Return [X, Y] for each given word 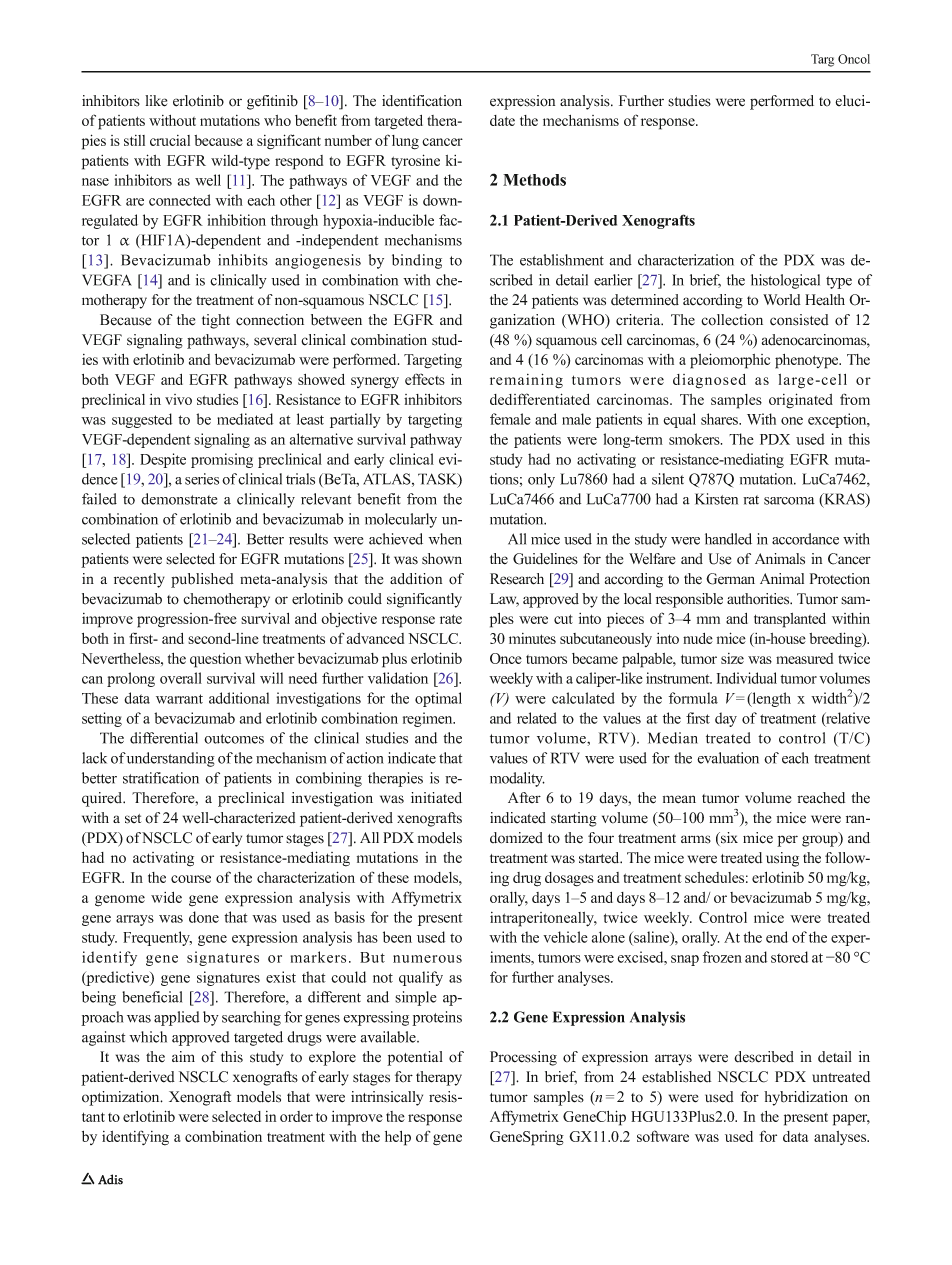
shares [721, 419]
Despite [163, 460]
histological [785, 281]
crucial [170, 140]
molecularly [401, 520]
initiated [436, 798]
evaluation [728, 758]
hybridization [806, 1098]
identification [422, 101]
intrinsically [387, 1098]
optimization [122, 1098]
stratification [161, 778]
